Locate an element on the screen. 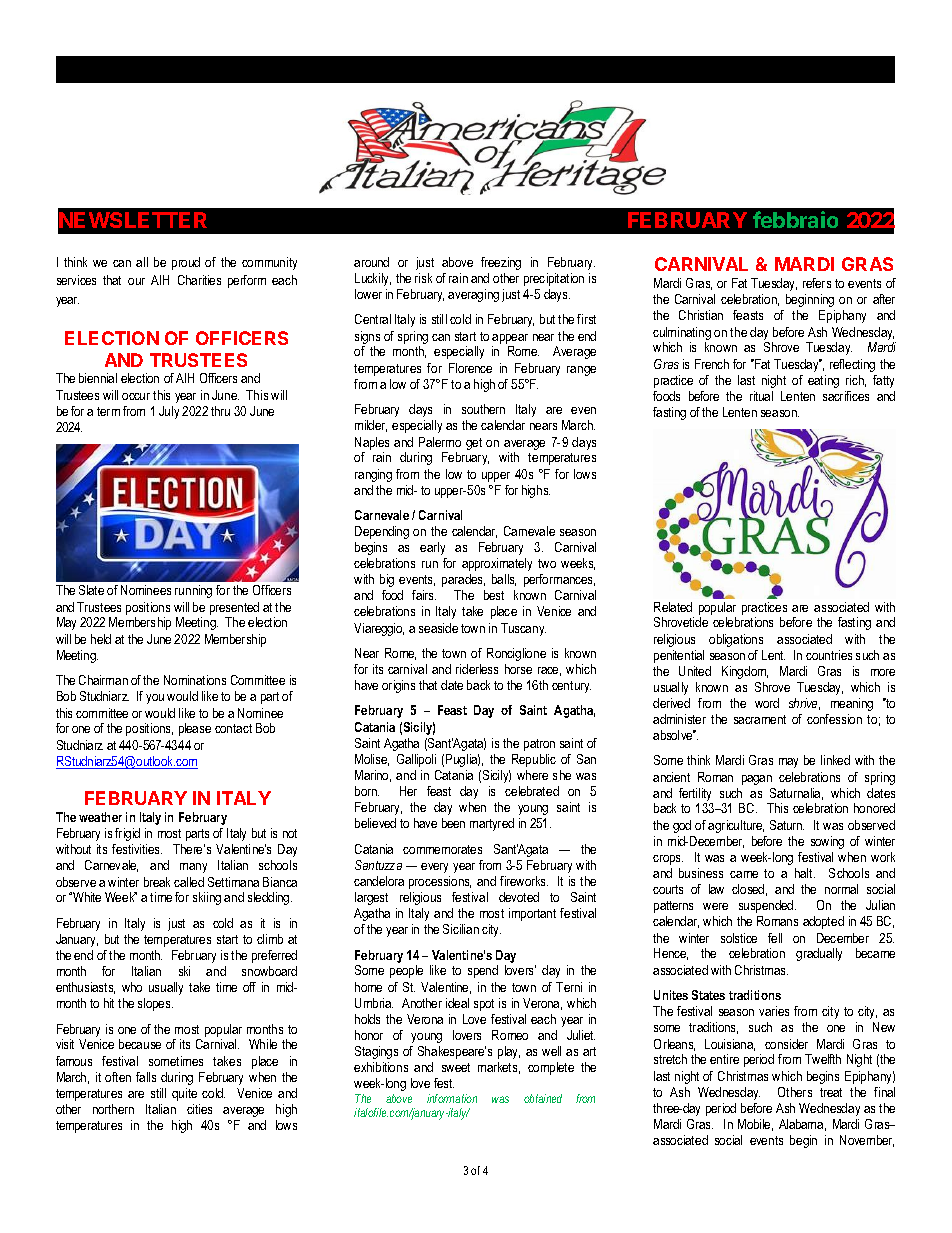 This screenshot has width=952, height=1233. Nominations is located at coordinates (195, 680).
